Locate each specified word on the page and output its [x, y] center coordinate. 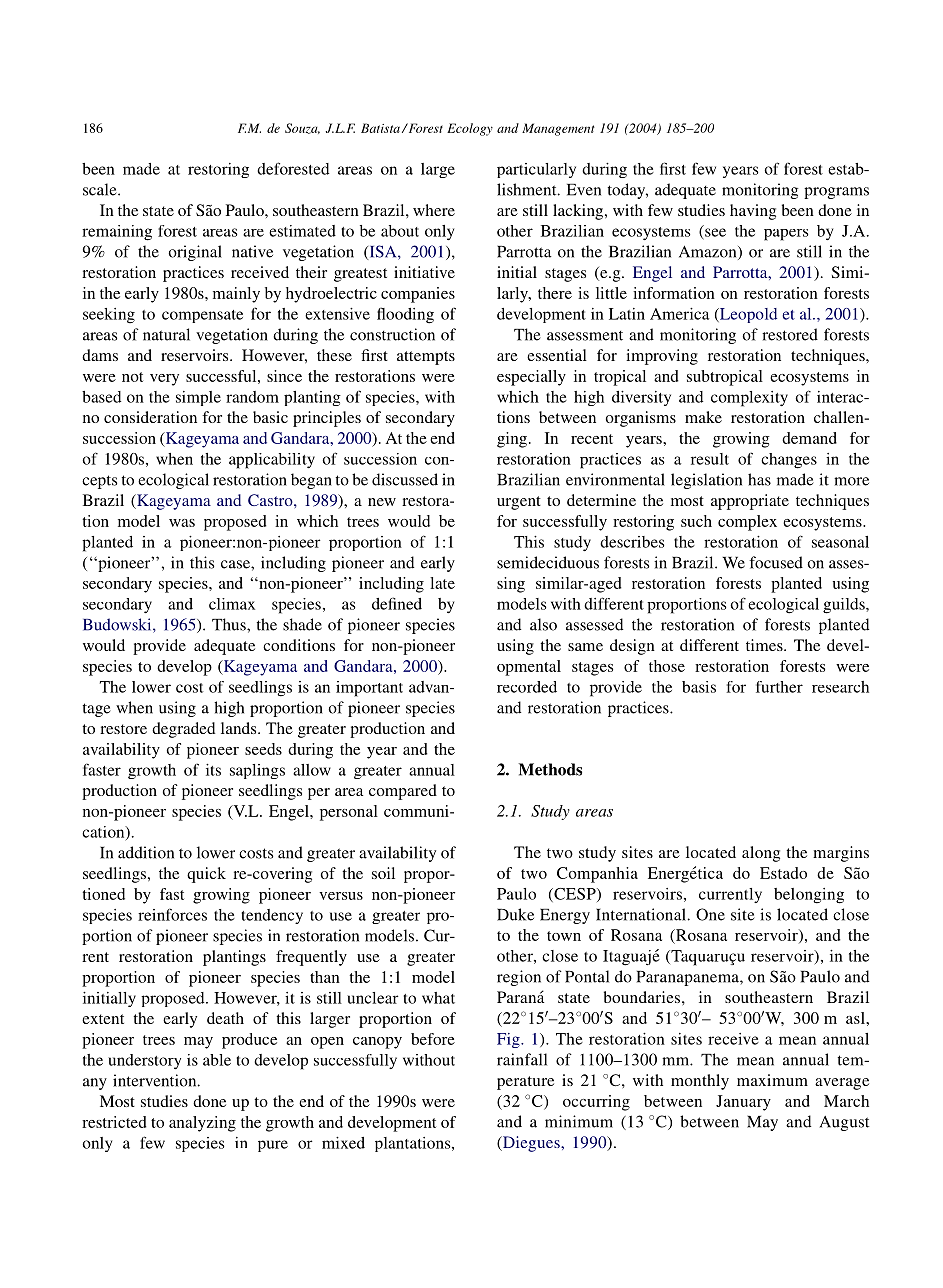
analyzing [202, 1124]
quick [206, 875]
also [543, 624]
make [703, 417]
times [765, 645]
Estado [783, 873]
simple [198, 398]
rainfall [522, 1059]
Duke [515, 914]
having [753, 212]
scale [101, 189]
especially [531, 378]
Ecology [470, 129]
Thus [230, 624]
